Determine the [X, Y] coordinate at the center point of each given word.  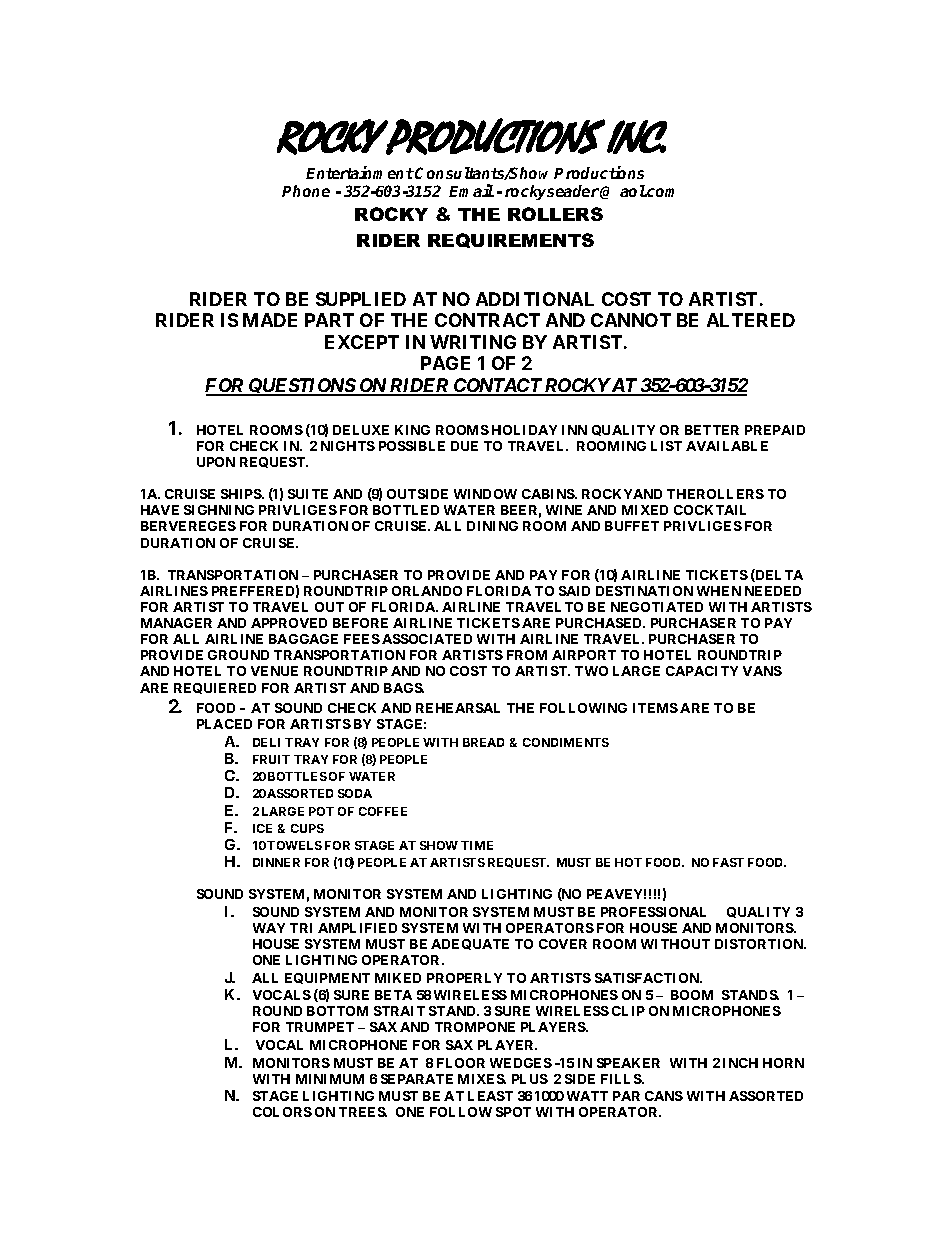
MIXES [482, 1079]
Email [471, 190]
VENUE [274, 671]
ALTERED [751, 320]
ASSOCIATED [427, 639]
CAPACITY [702, 671]
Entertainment [360, 172]
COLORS [282, 1112]
